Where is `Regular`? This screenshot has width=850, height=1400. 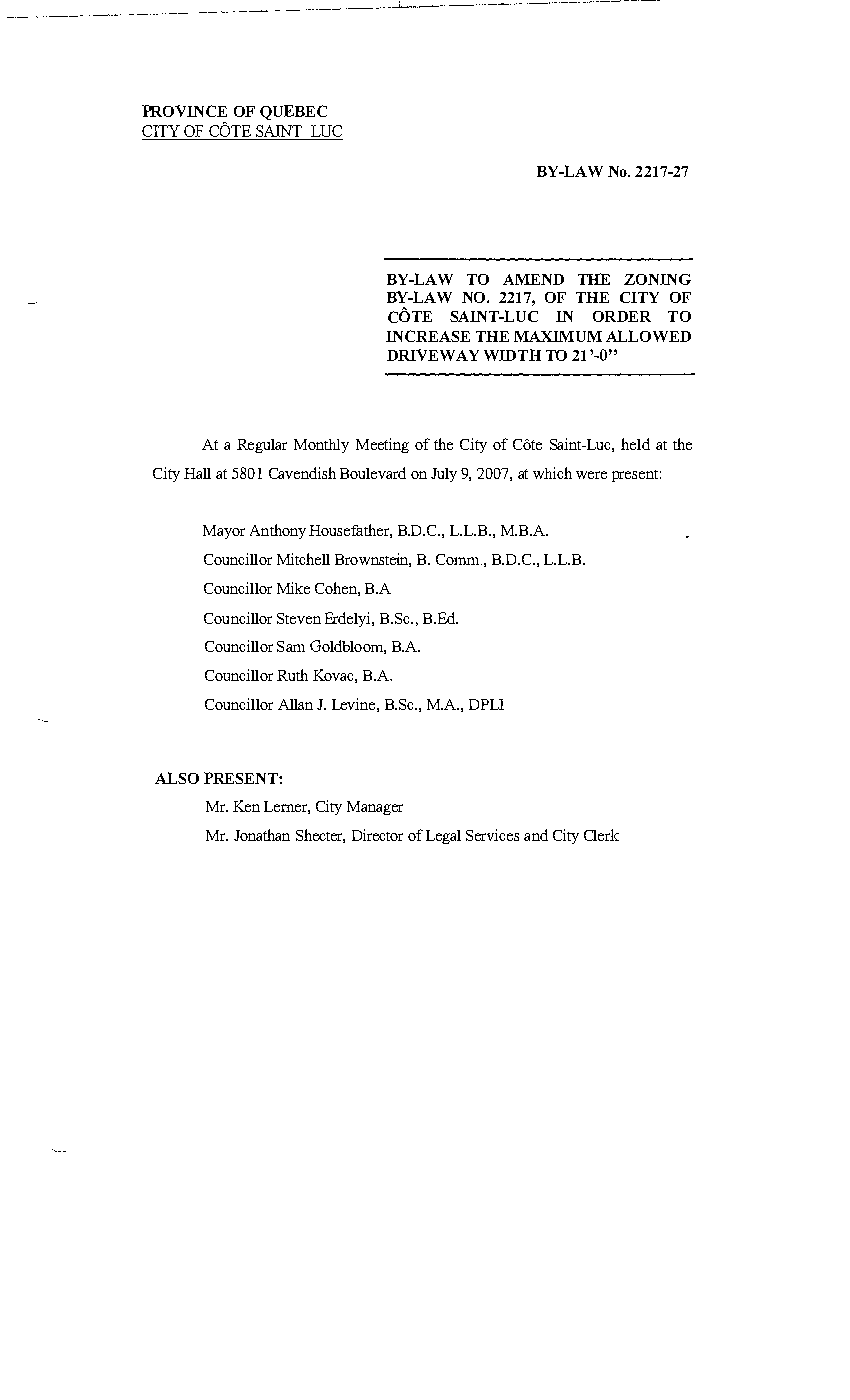 Regular is located at coordinates (262, 446).
